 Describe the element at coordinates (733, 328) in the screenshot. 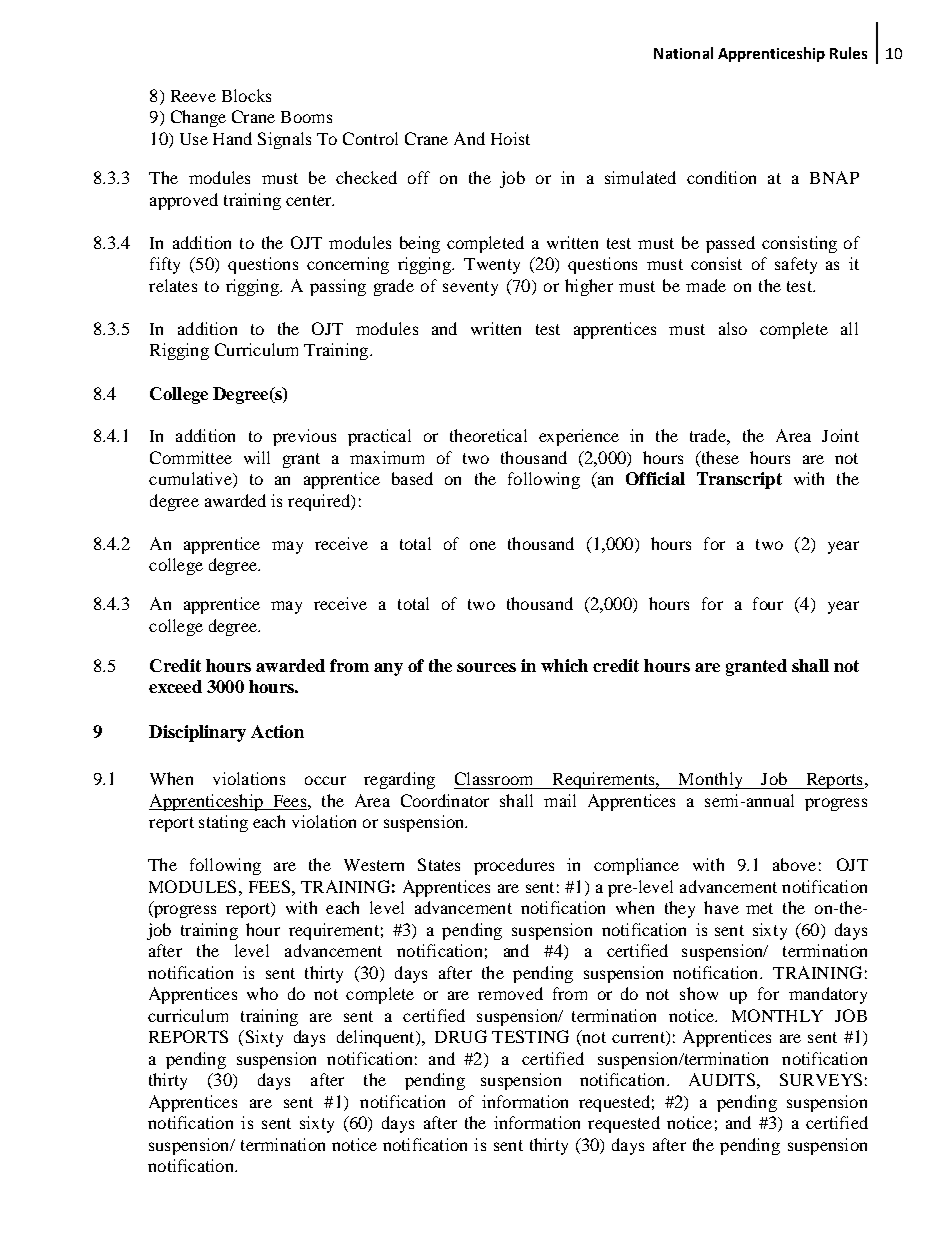

I see `also` at that location.
